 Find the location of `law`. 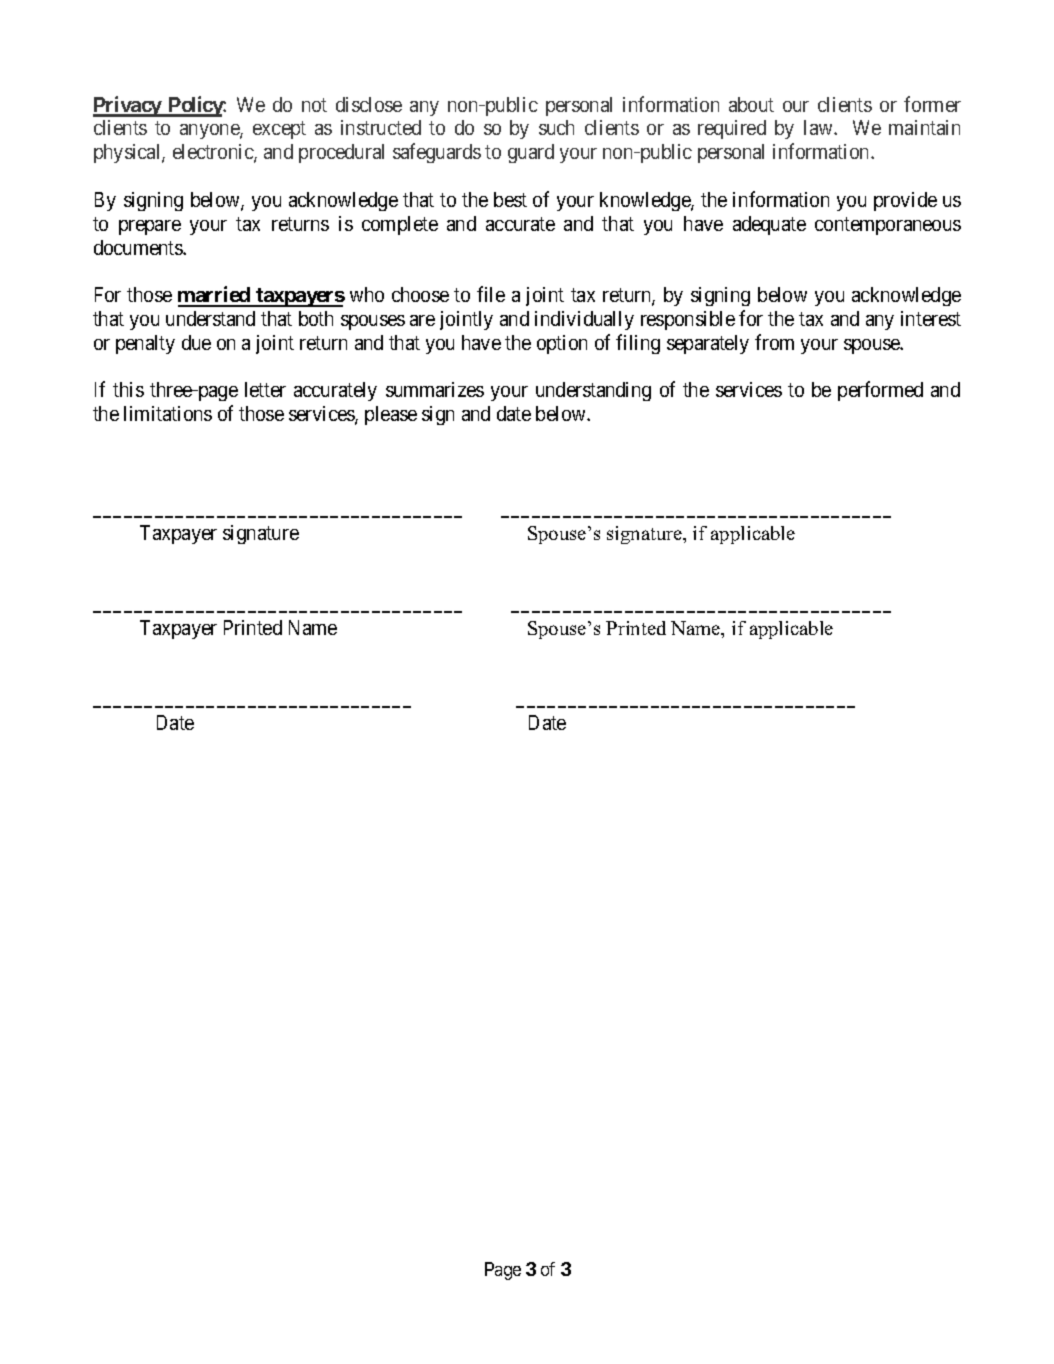

law is located at coordinates (819, 127).
